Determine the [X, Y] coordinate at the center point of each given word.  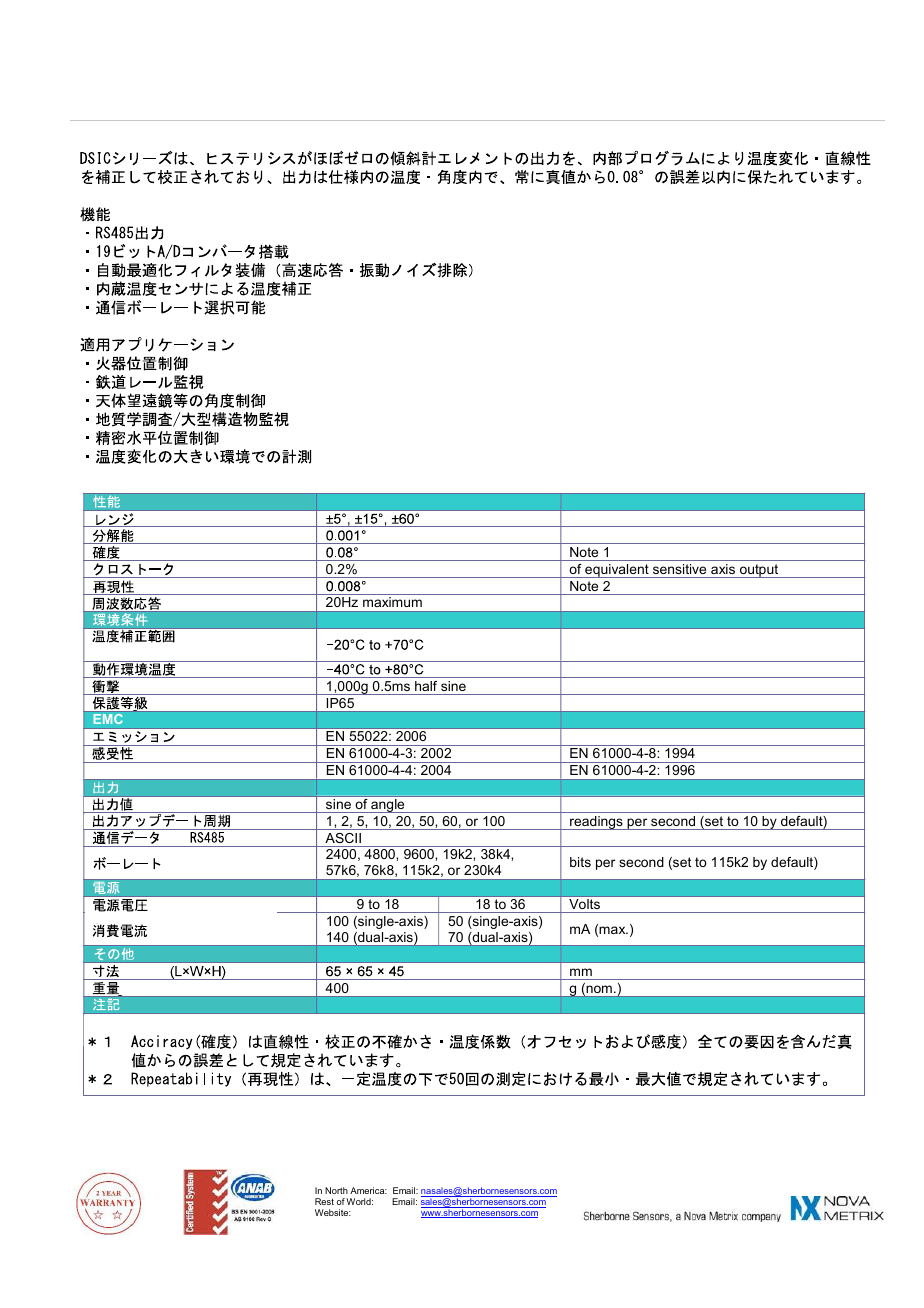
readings [596, 823]
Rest [324, 1201]
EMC [108, 719]
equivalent [617, 571]
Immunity [121, 755]
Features [135, 270]
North [336, 1190]
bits [580, 862]
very [563, 159]
